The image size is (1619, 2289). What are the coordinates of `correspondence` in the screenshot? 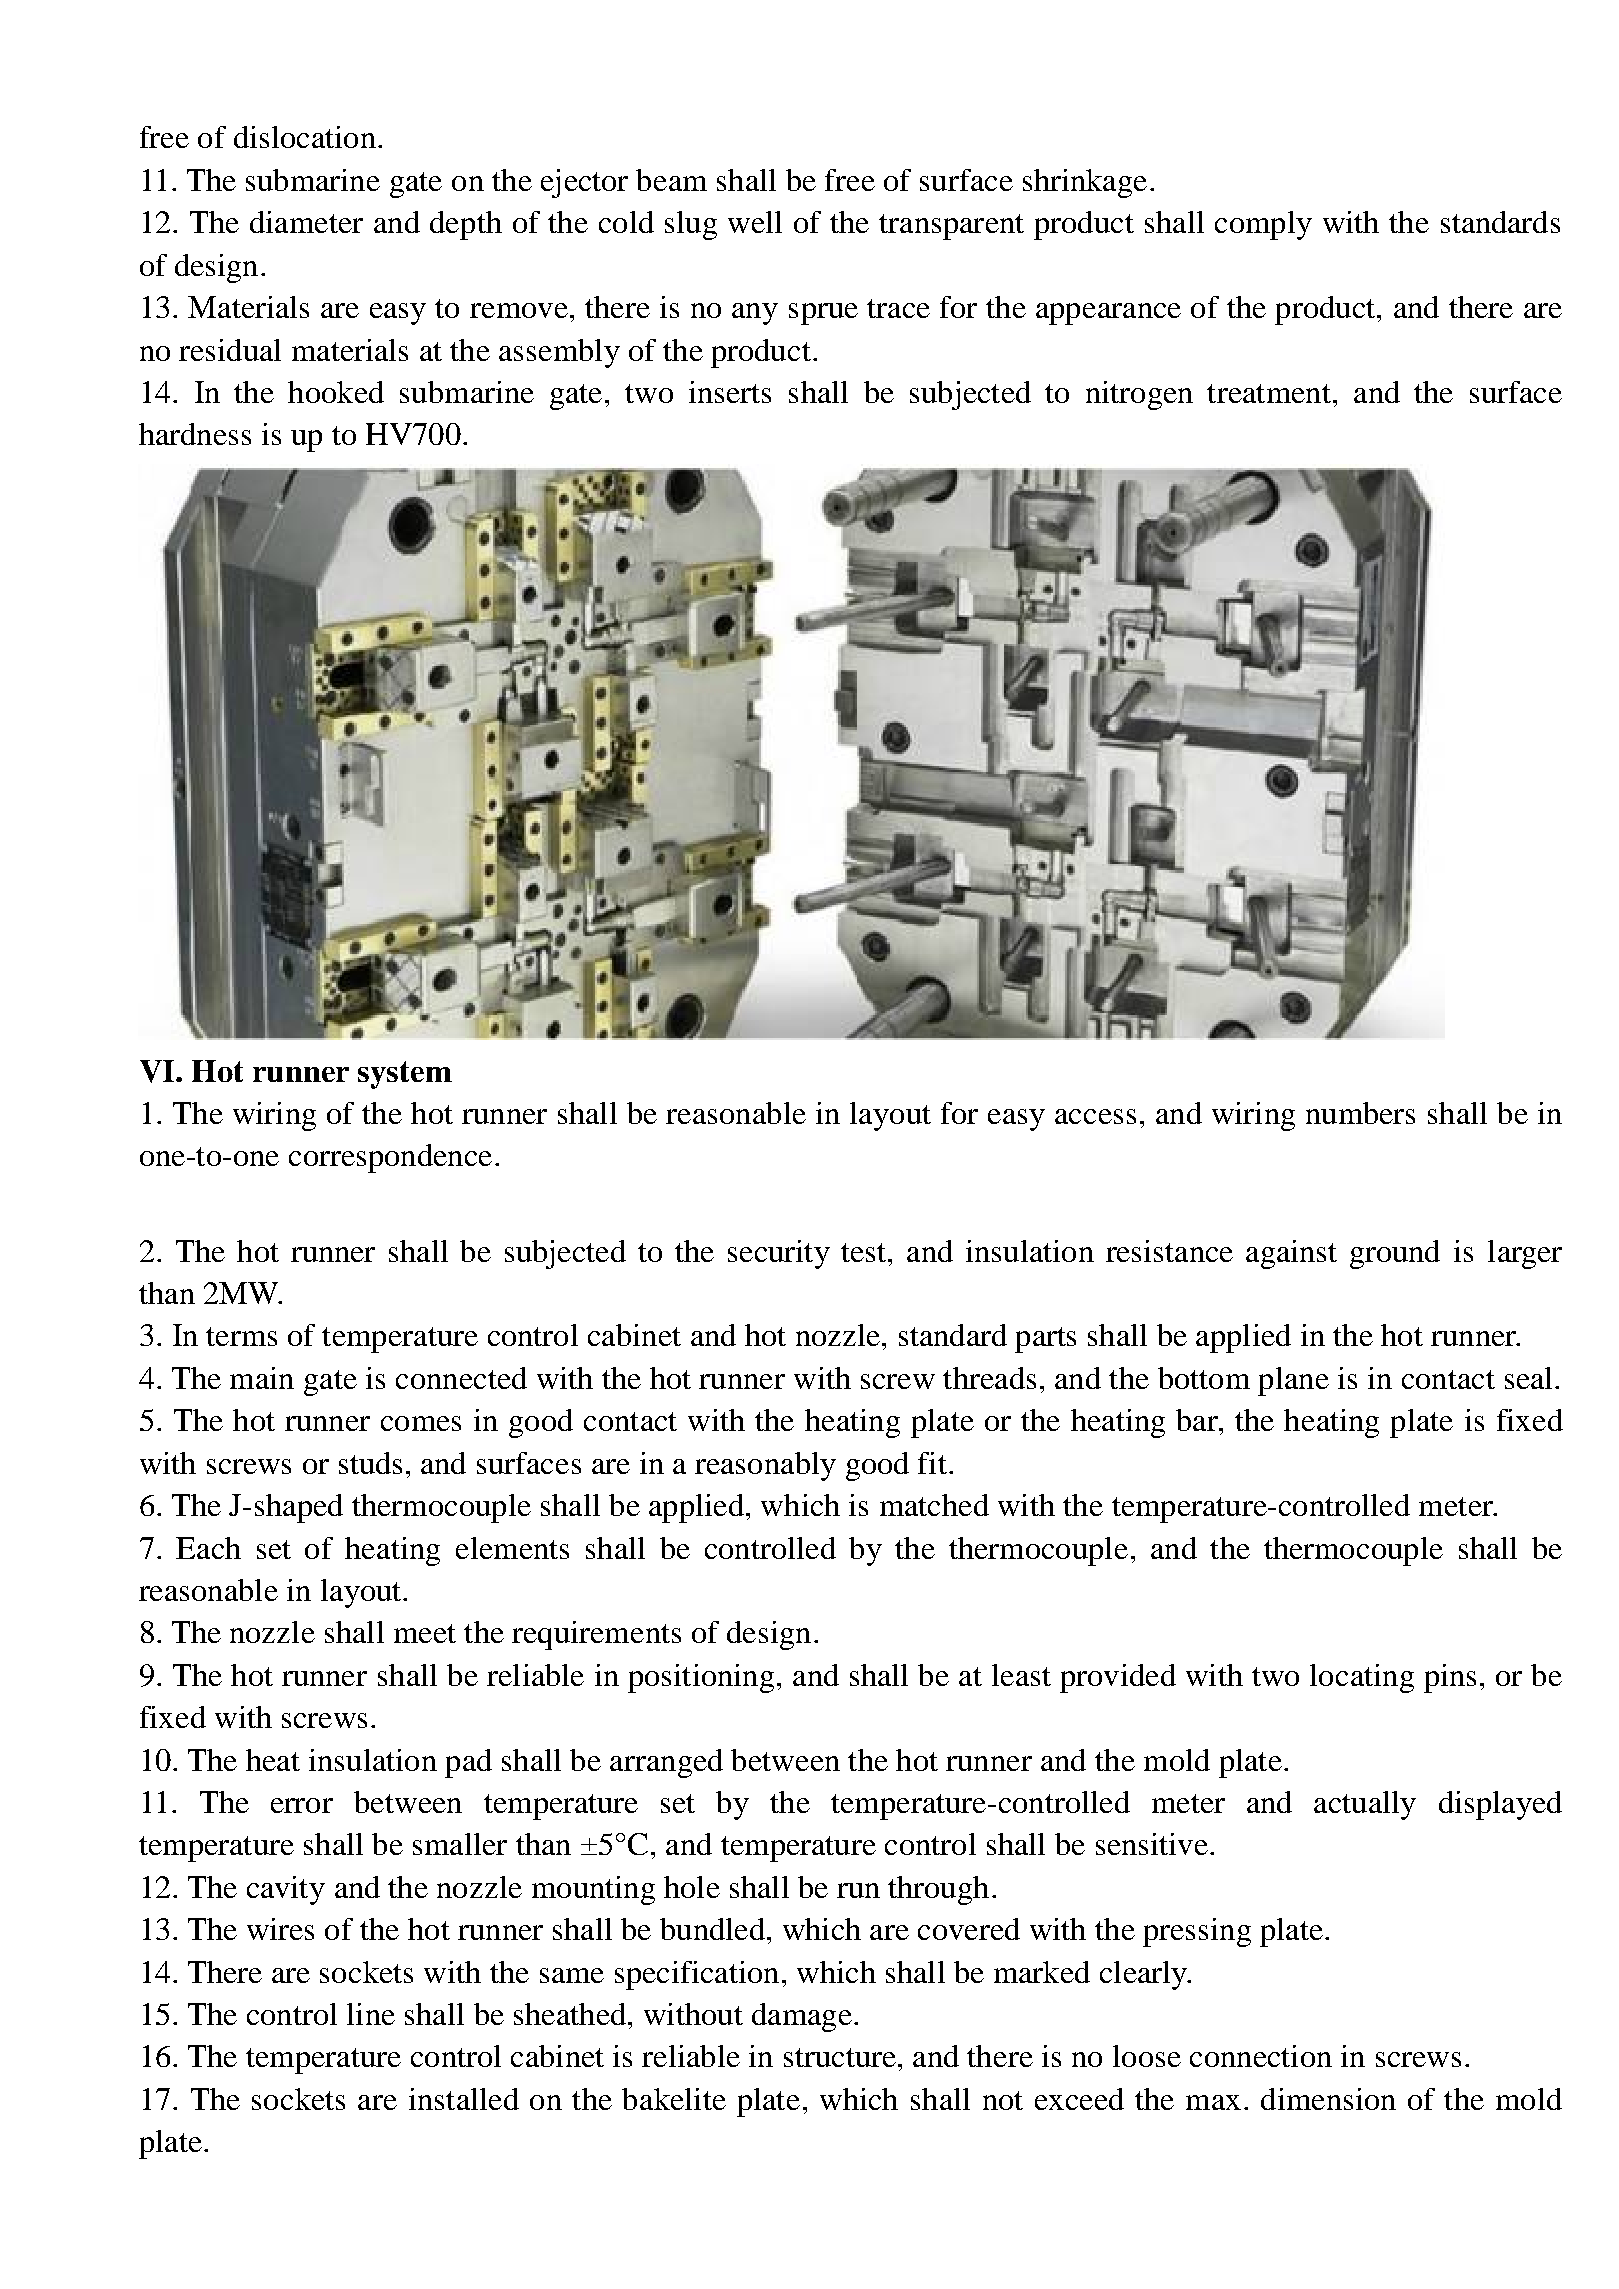 It's located at (390, 1158).
